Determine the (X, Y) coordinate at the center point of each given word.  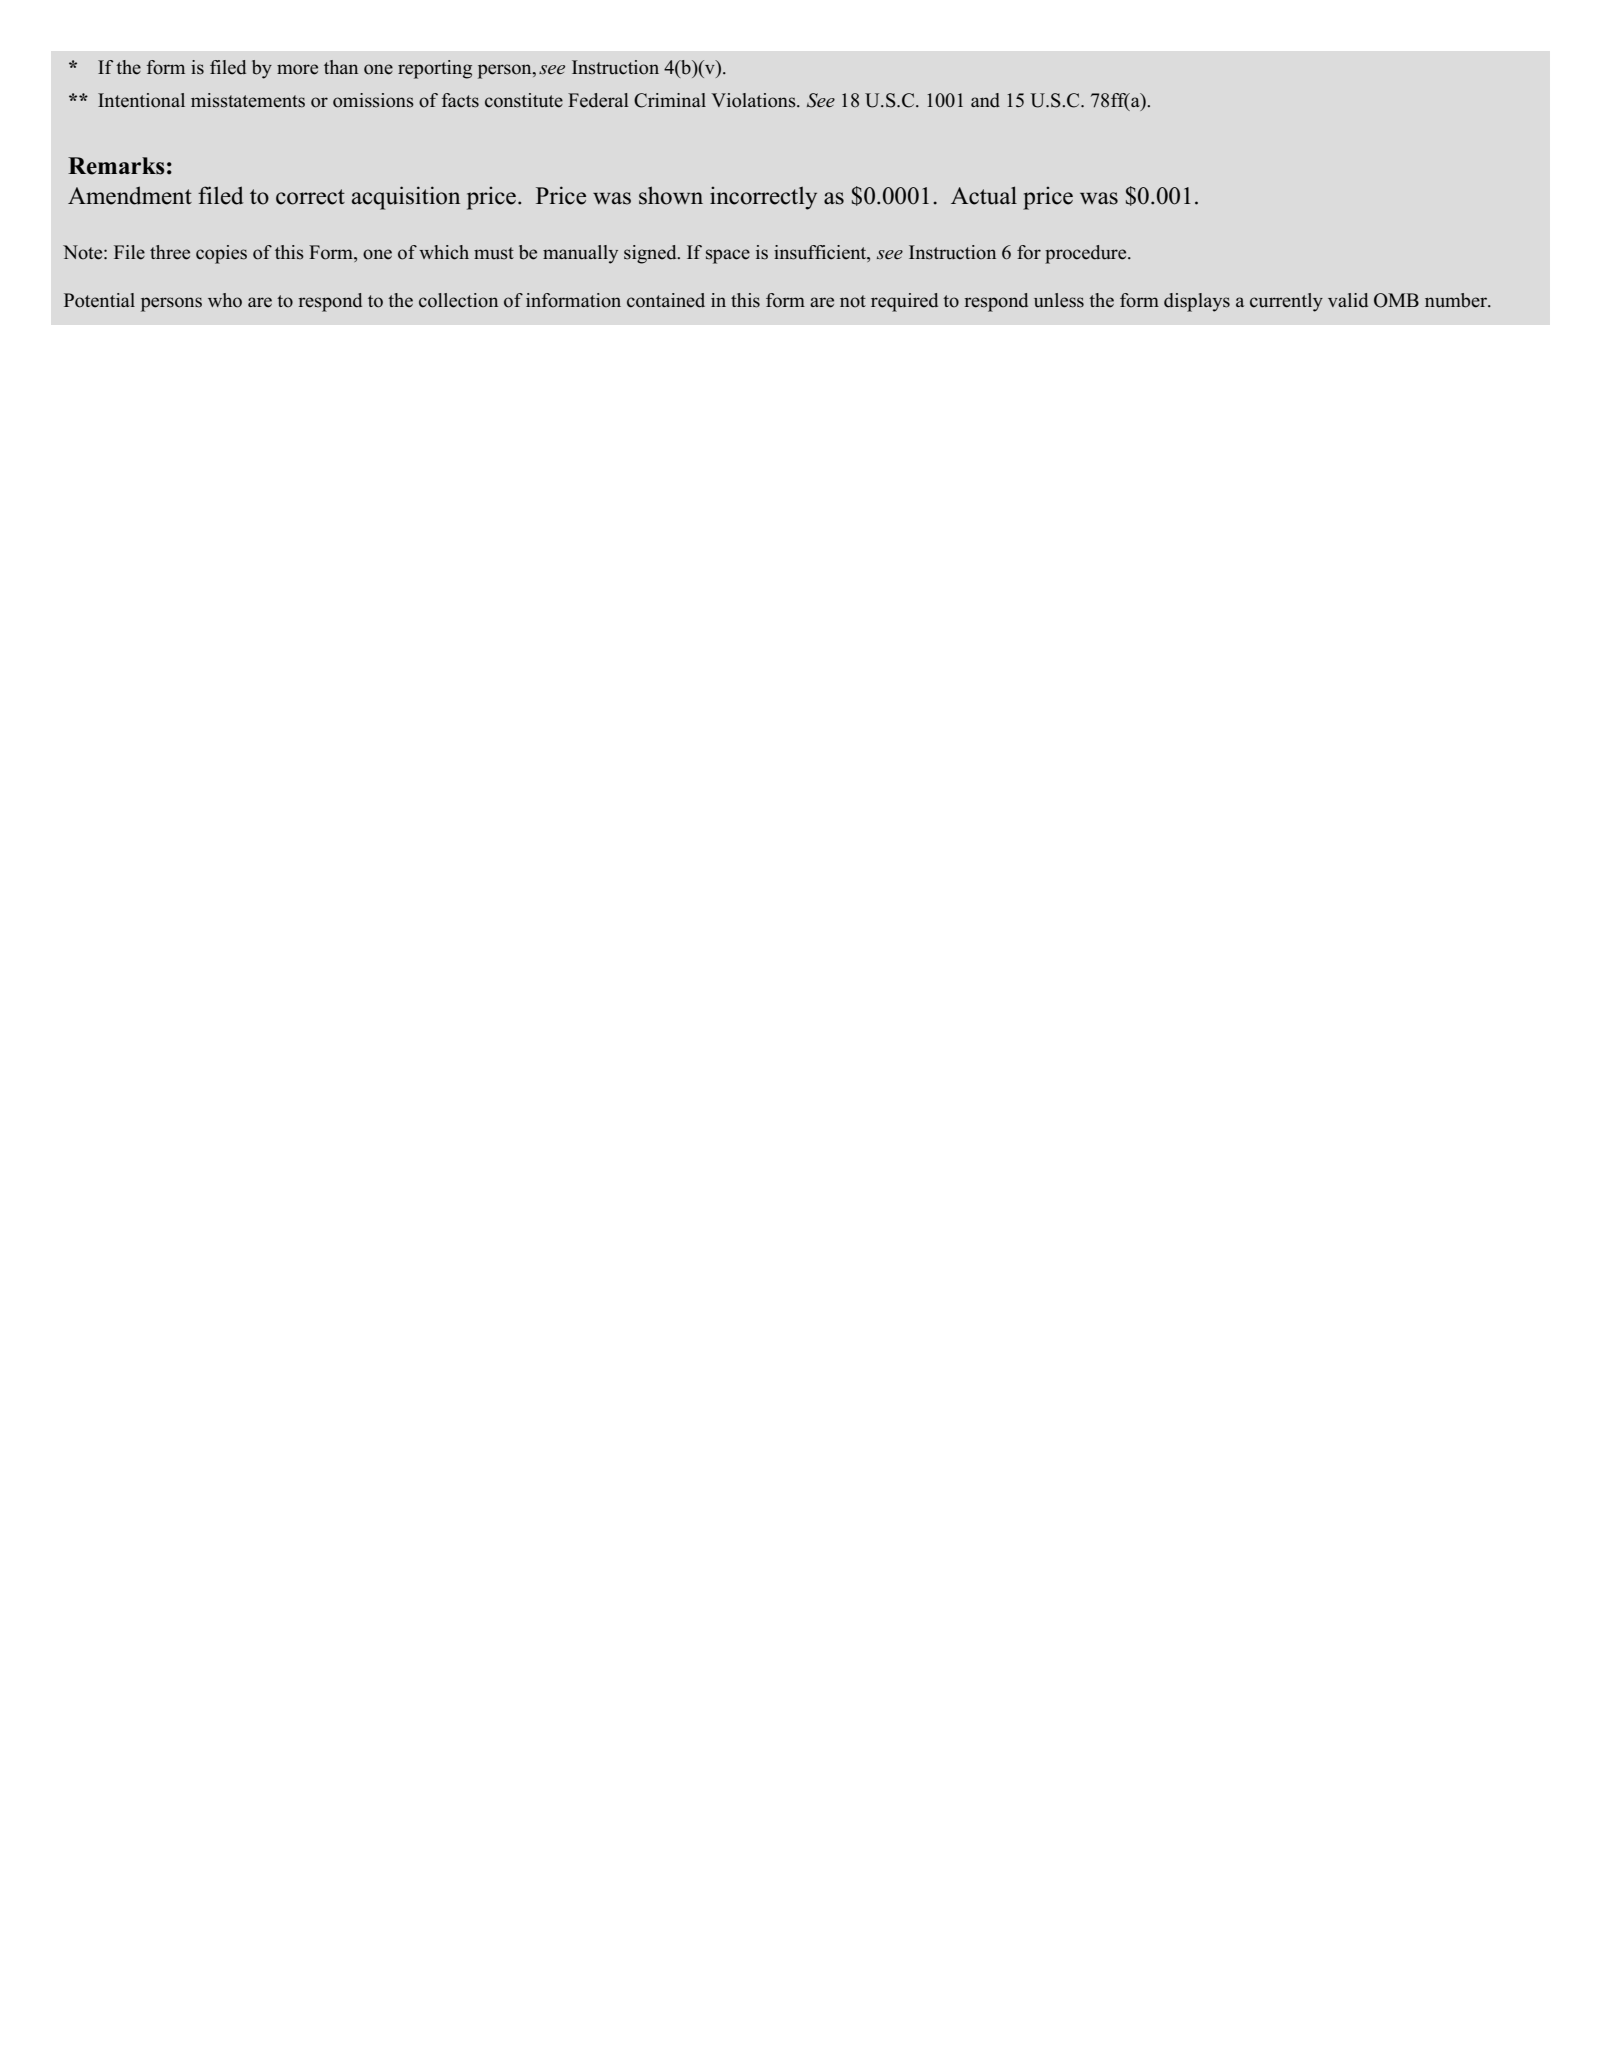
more (297, 69)
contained (666, 300)
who (225, 300)
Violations (754, 100)
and (985, 100)
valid (1348, 300)
